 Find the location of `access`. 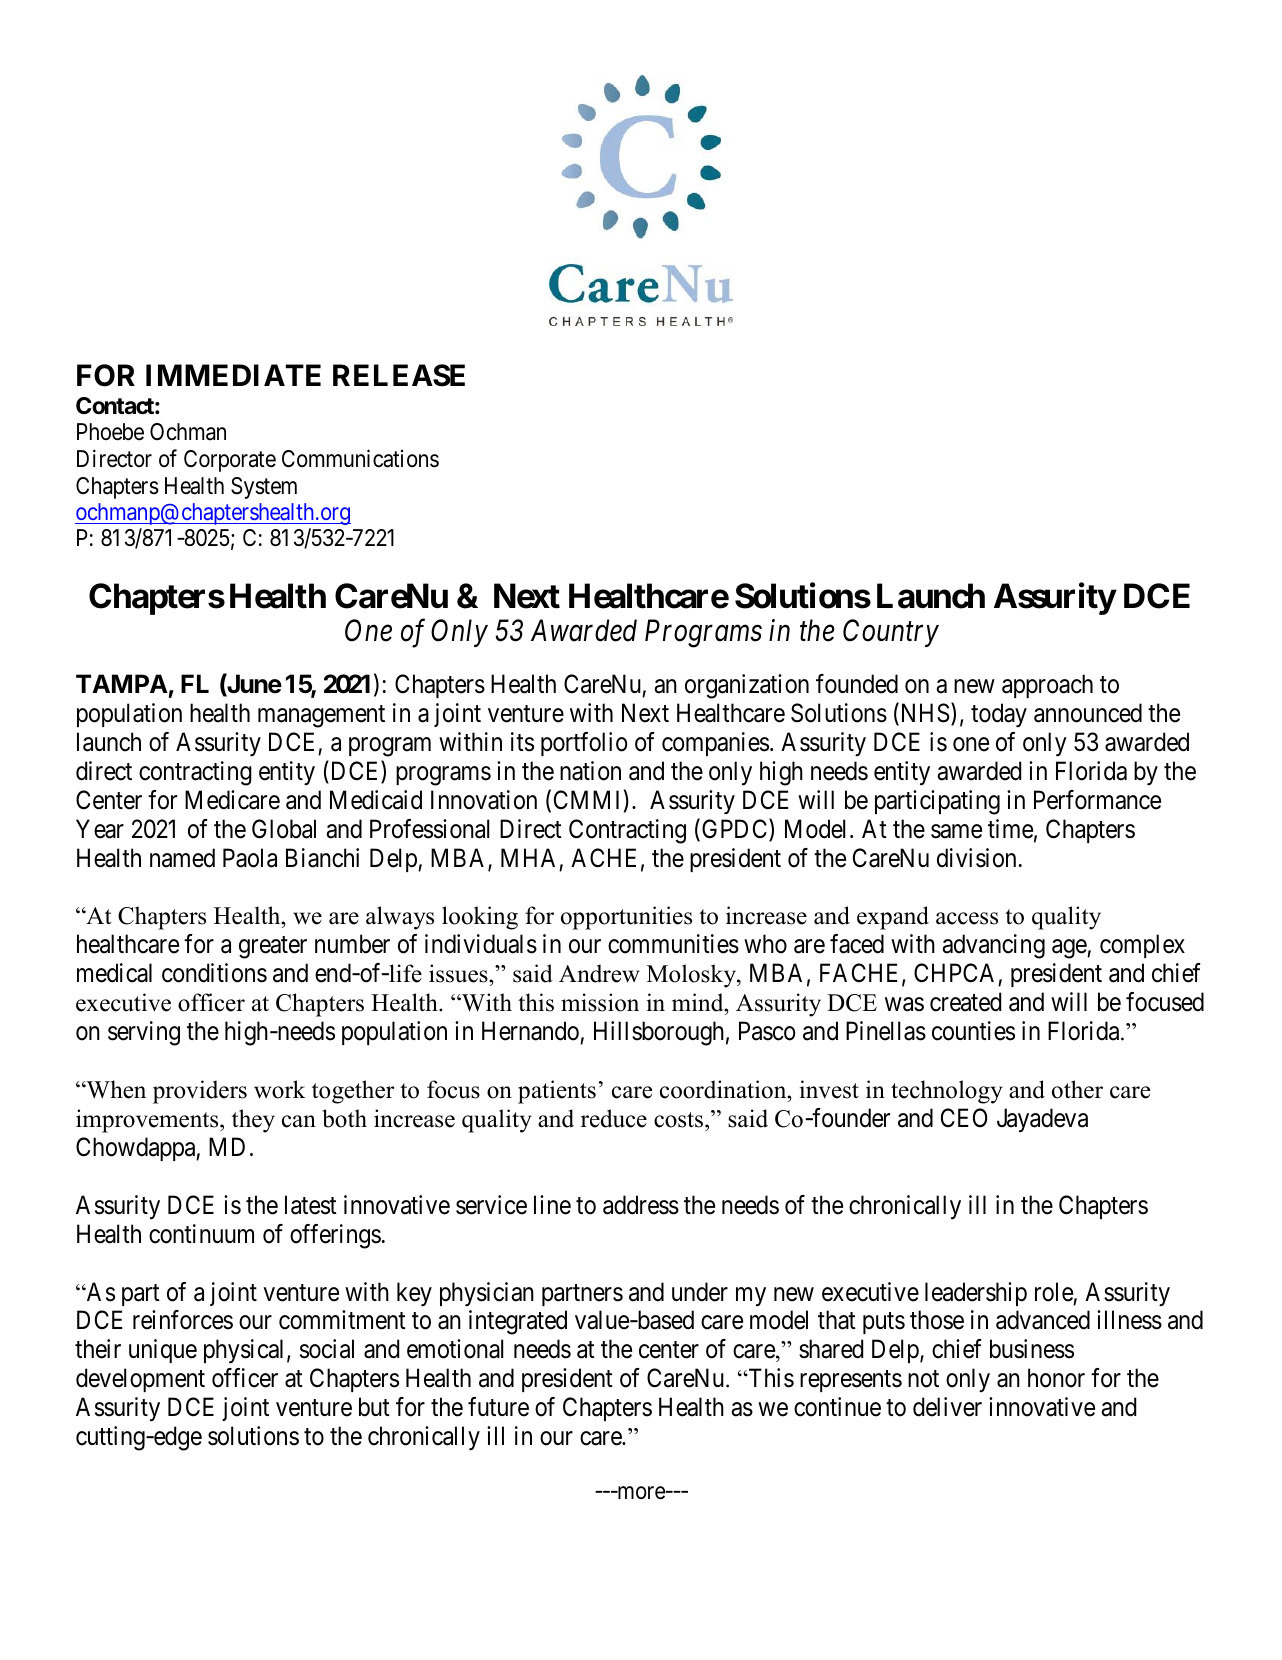

access is located at coordinates (967, 918).
